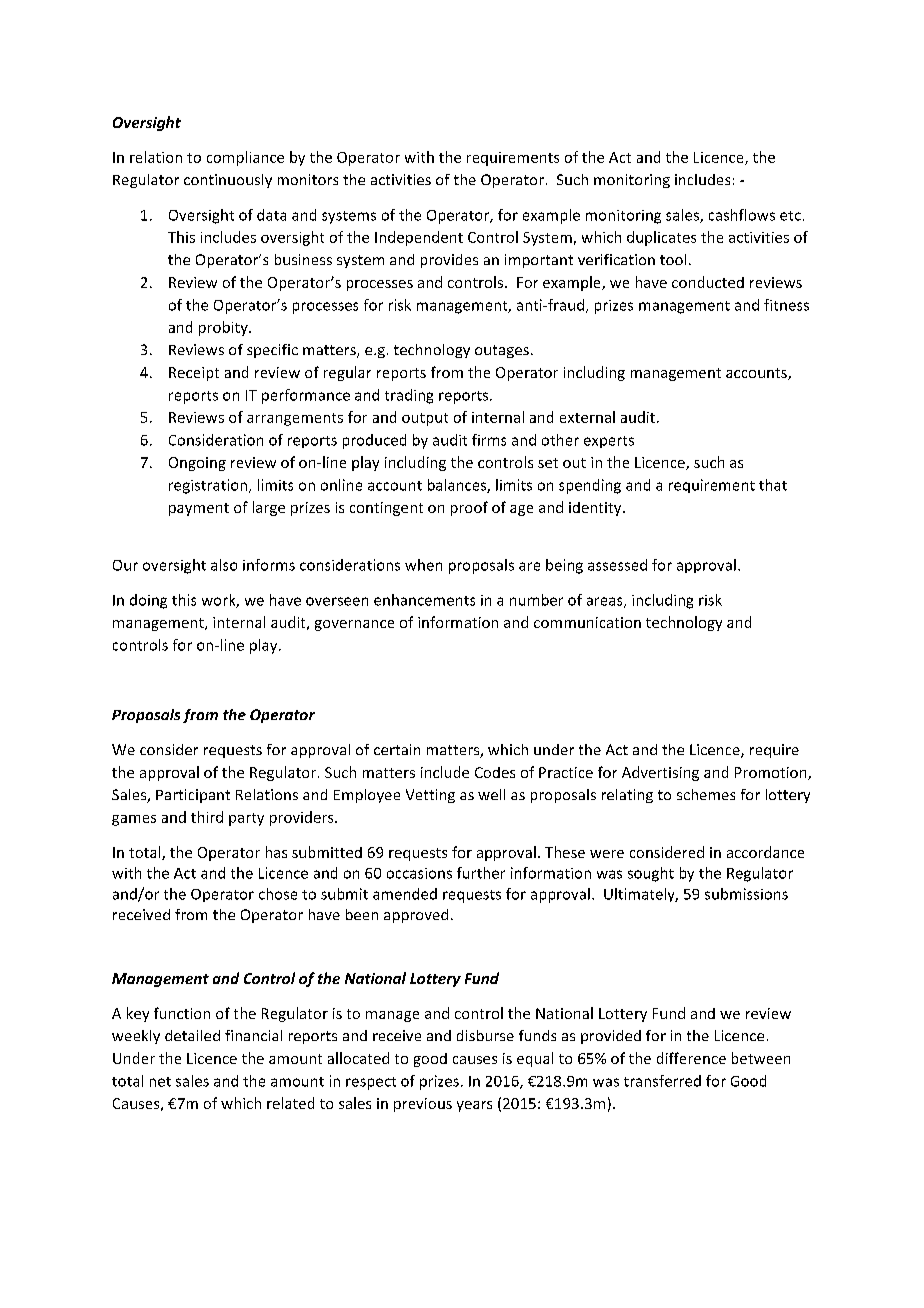 This page has width=924, height=1308. What do you see at coordinates (160, 1082) in the page?
I see `net` at bounding box center [160, 1082].
